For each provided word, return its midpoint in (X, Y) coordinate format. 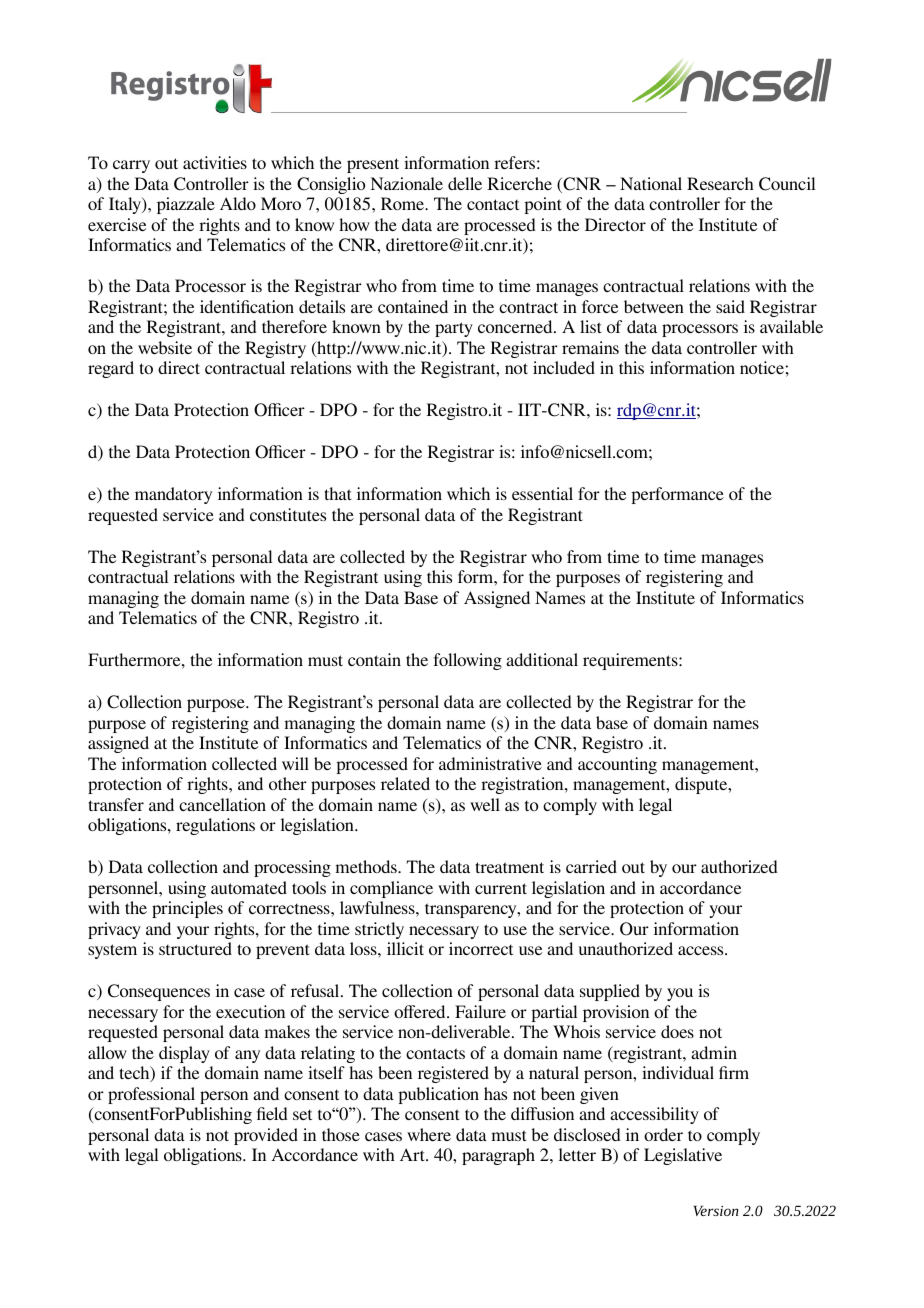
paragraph (498, 1156)
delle (465, 183)
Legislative (683, 1156)
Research (720, 183)
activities (215, 162)
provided (266, 1136)
